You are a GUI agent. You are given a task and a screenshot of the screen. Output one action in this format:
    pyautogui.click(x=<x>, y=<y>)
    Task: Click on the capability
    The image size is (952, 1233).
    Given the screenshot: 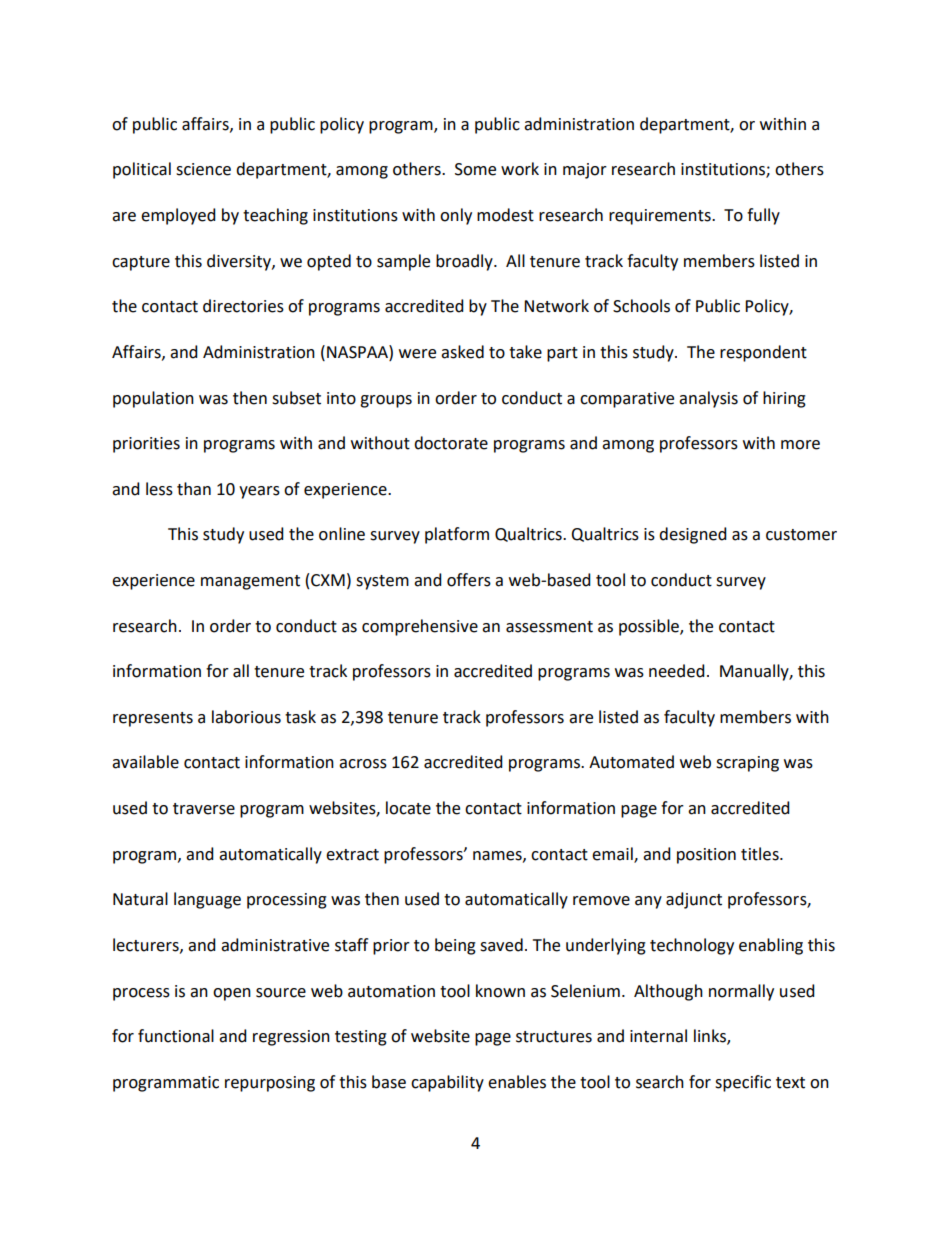 What is the action you would take?
    pyautogui.click(x=447, y=1083)
